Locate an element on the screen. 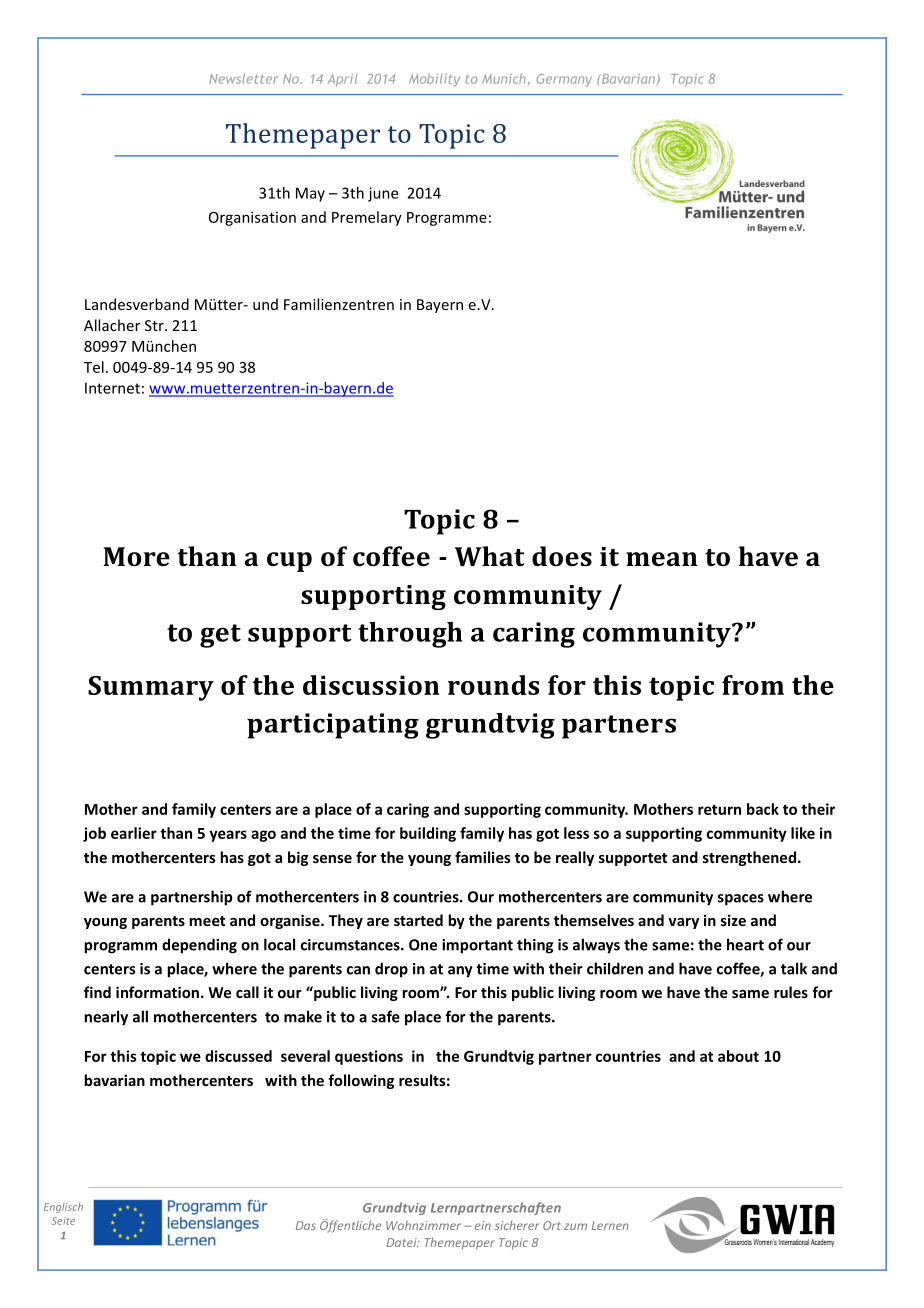 The image size is (924, 1308). Organisation is located at coordinates (252, 218).
